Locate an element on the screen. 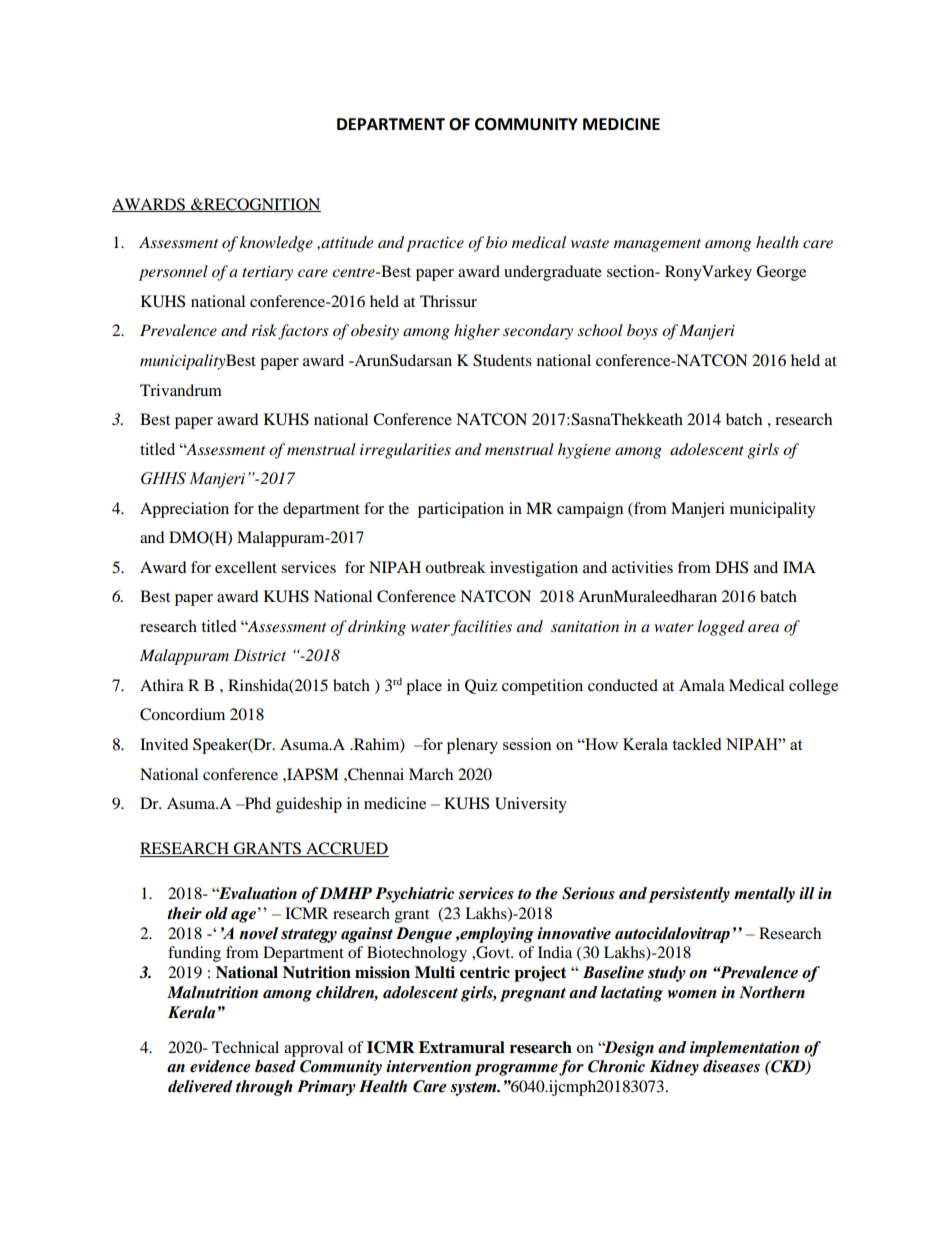  irregularities is located at coordinates (405, 451).
